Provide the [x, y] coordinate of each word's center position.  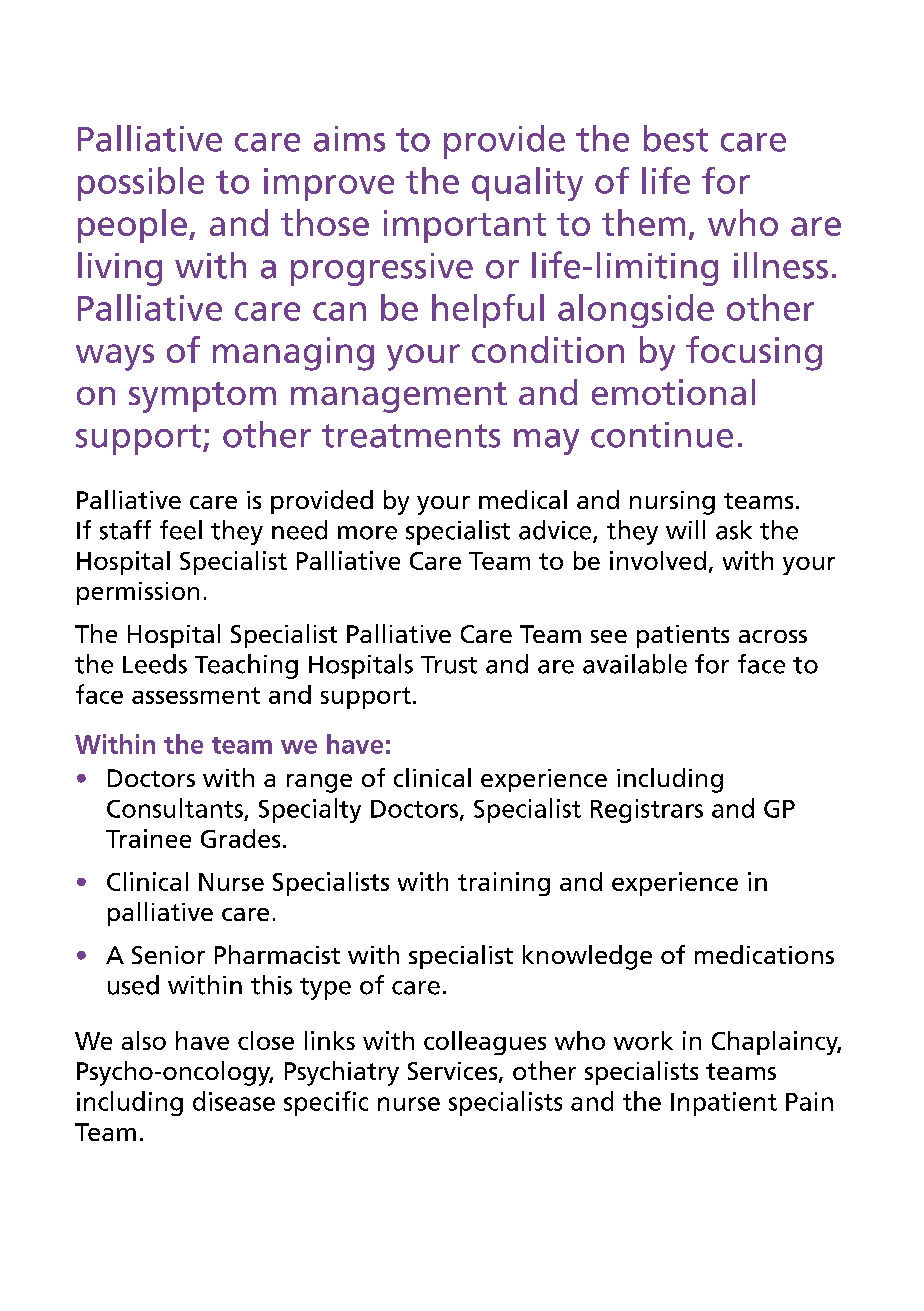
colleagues [485, 1043]
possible [141, 184]
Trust [449, 665]
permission [138, 593]
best [676, 138]
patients [683, 636]
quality [527, 184]
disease [234, 1101]
